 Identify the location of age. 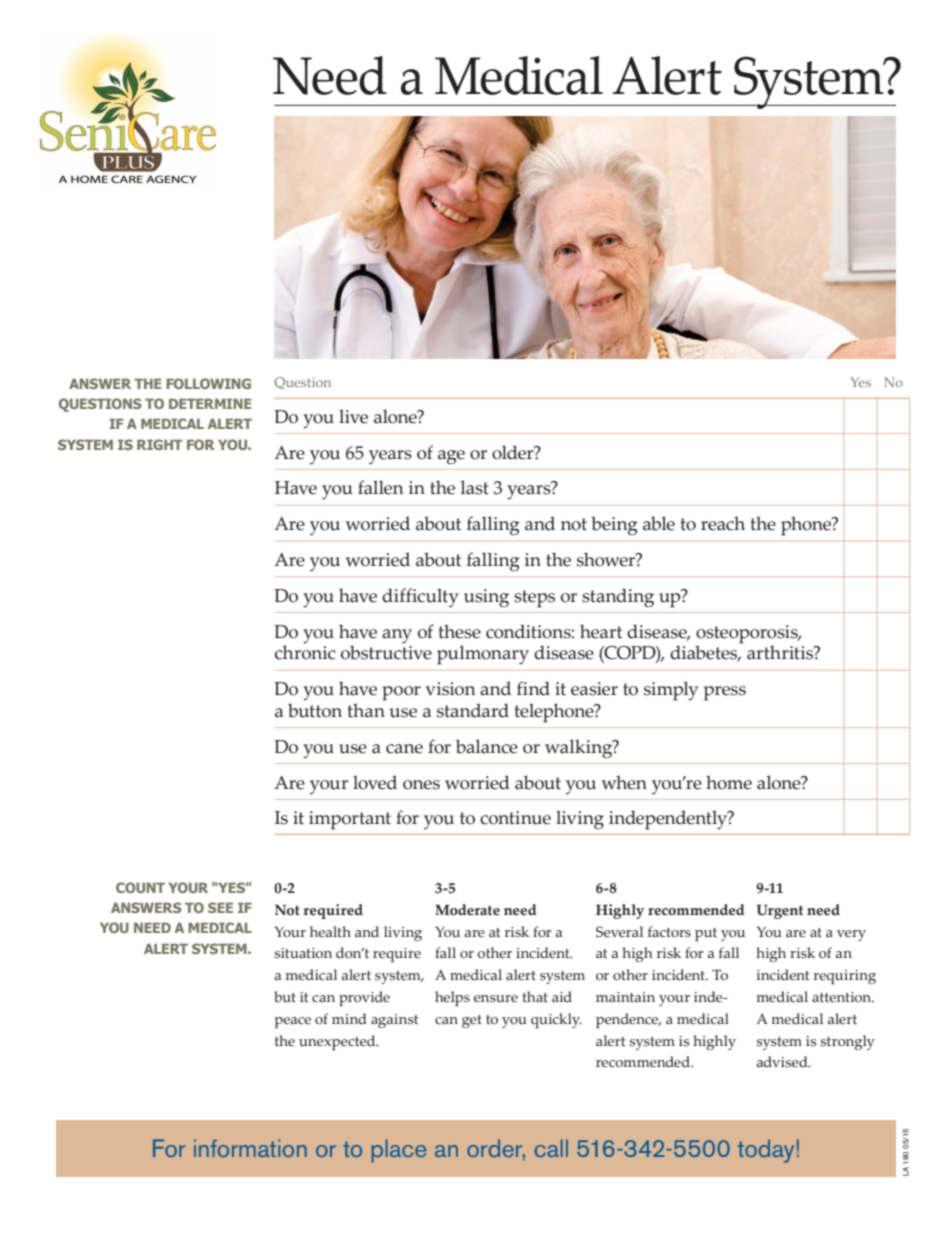
(451, 457).
